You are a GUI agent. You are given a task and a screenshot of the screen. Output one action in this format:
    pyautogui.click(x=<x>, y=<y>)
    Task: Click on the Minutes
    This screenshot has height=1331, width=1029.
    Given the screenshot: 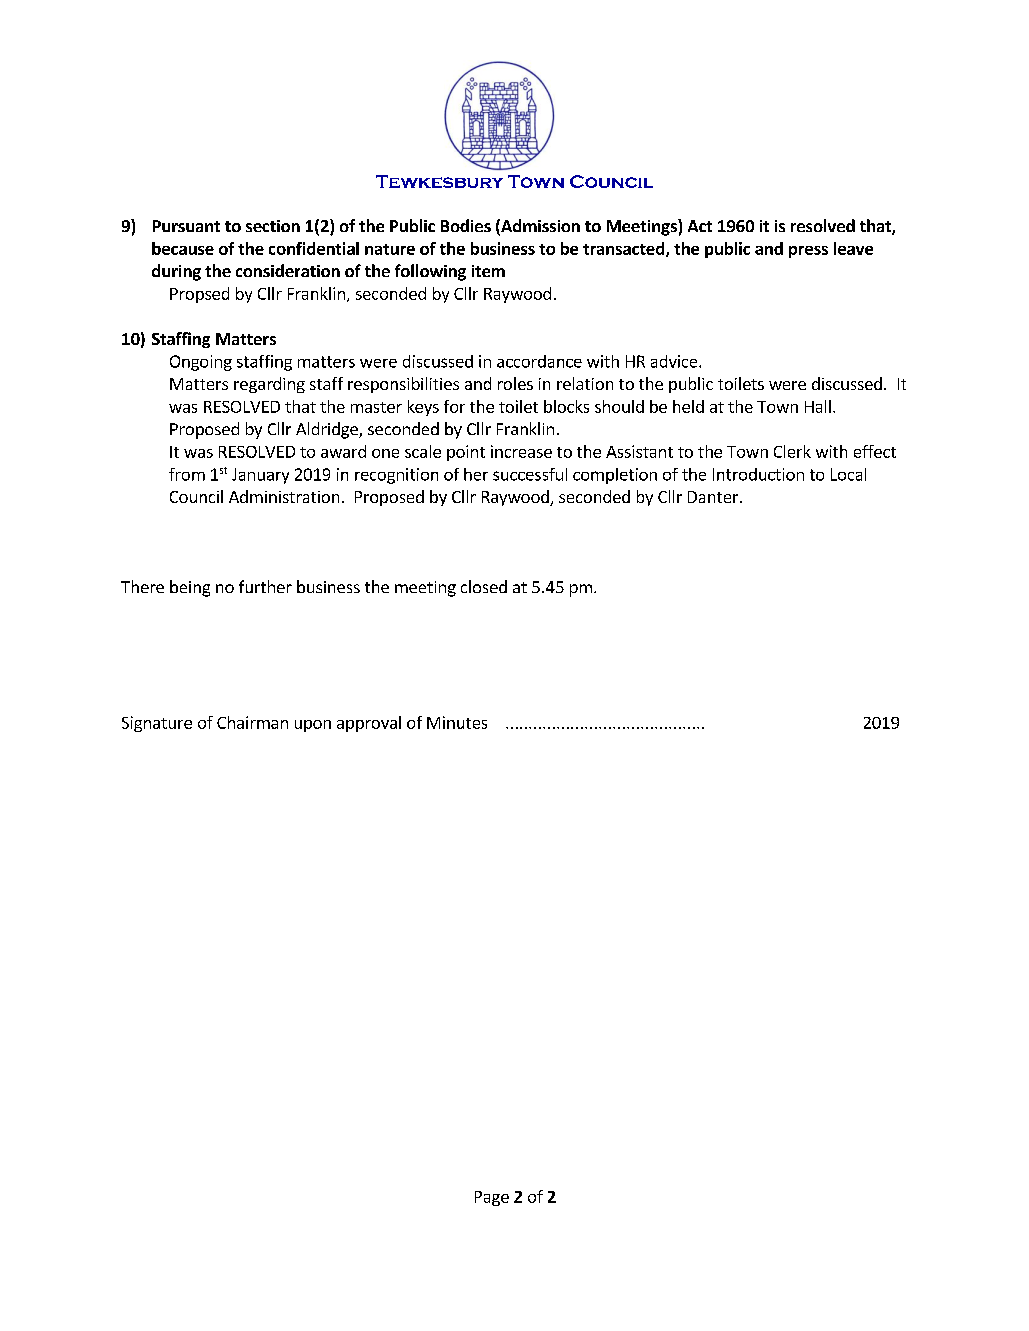 What is the action you would take?
    pyautogui.click(x=457, y=722)
